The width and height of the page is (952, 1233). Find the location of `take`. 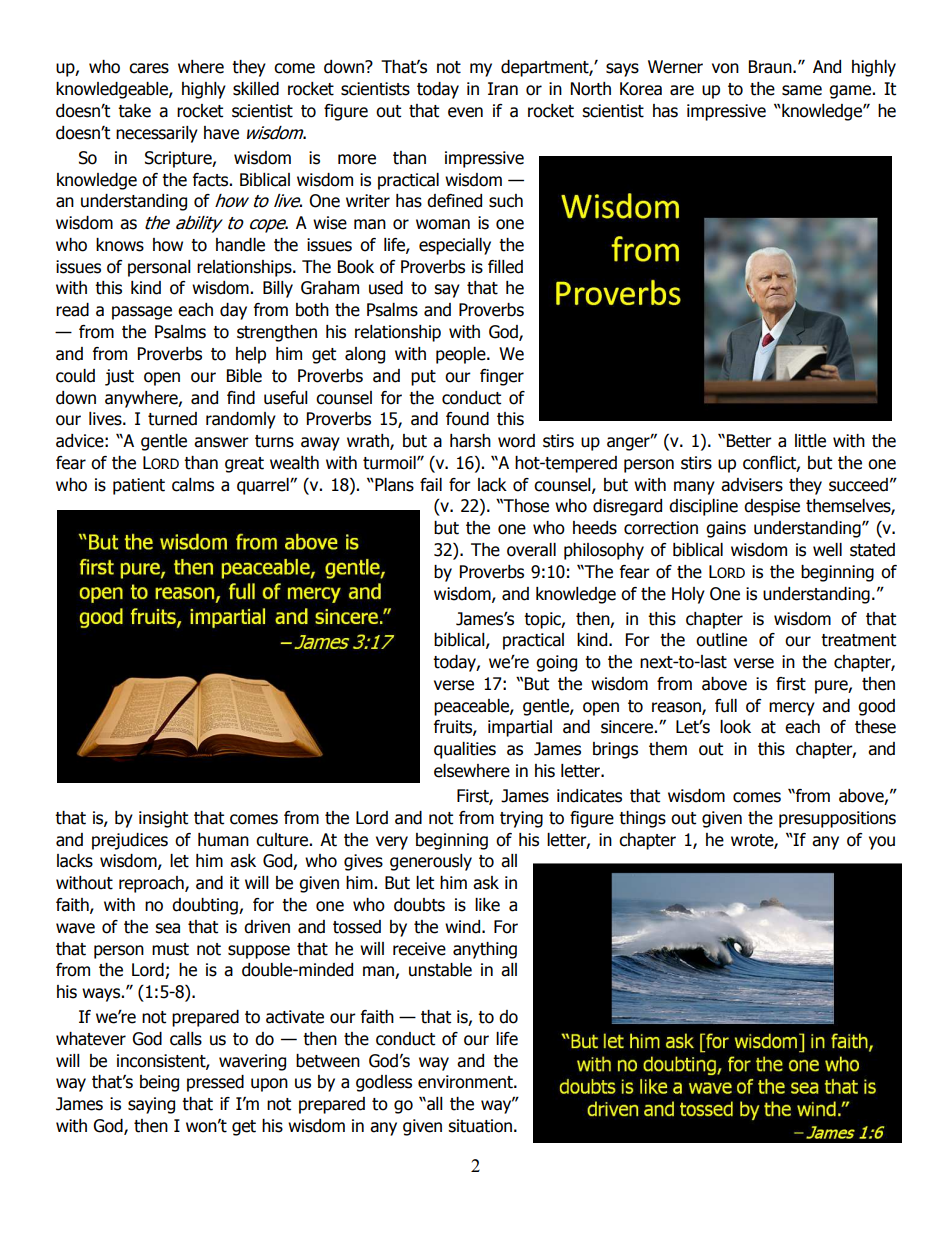

take is located at coordinates (134, 111).
